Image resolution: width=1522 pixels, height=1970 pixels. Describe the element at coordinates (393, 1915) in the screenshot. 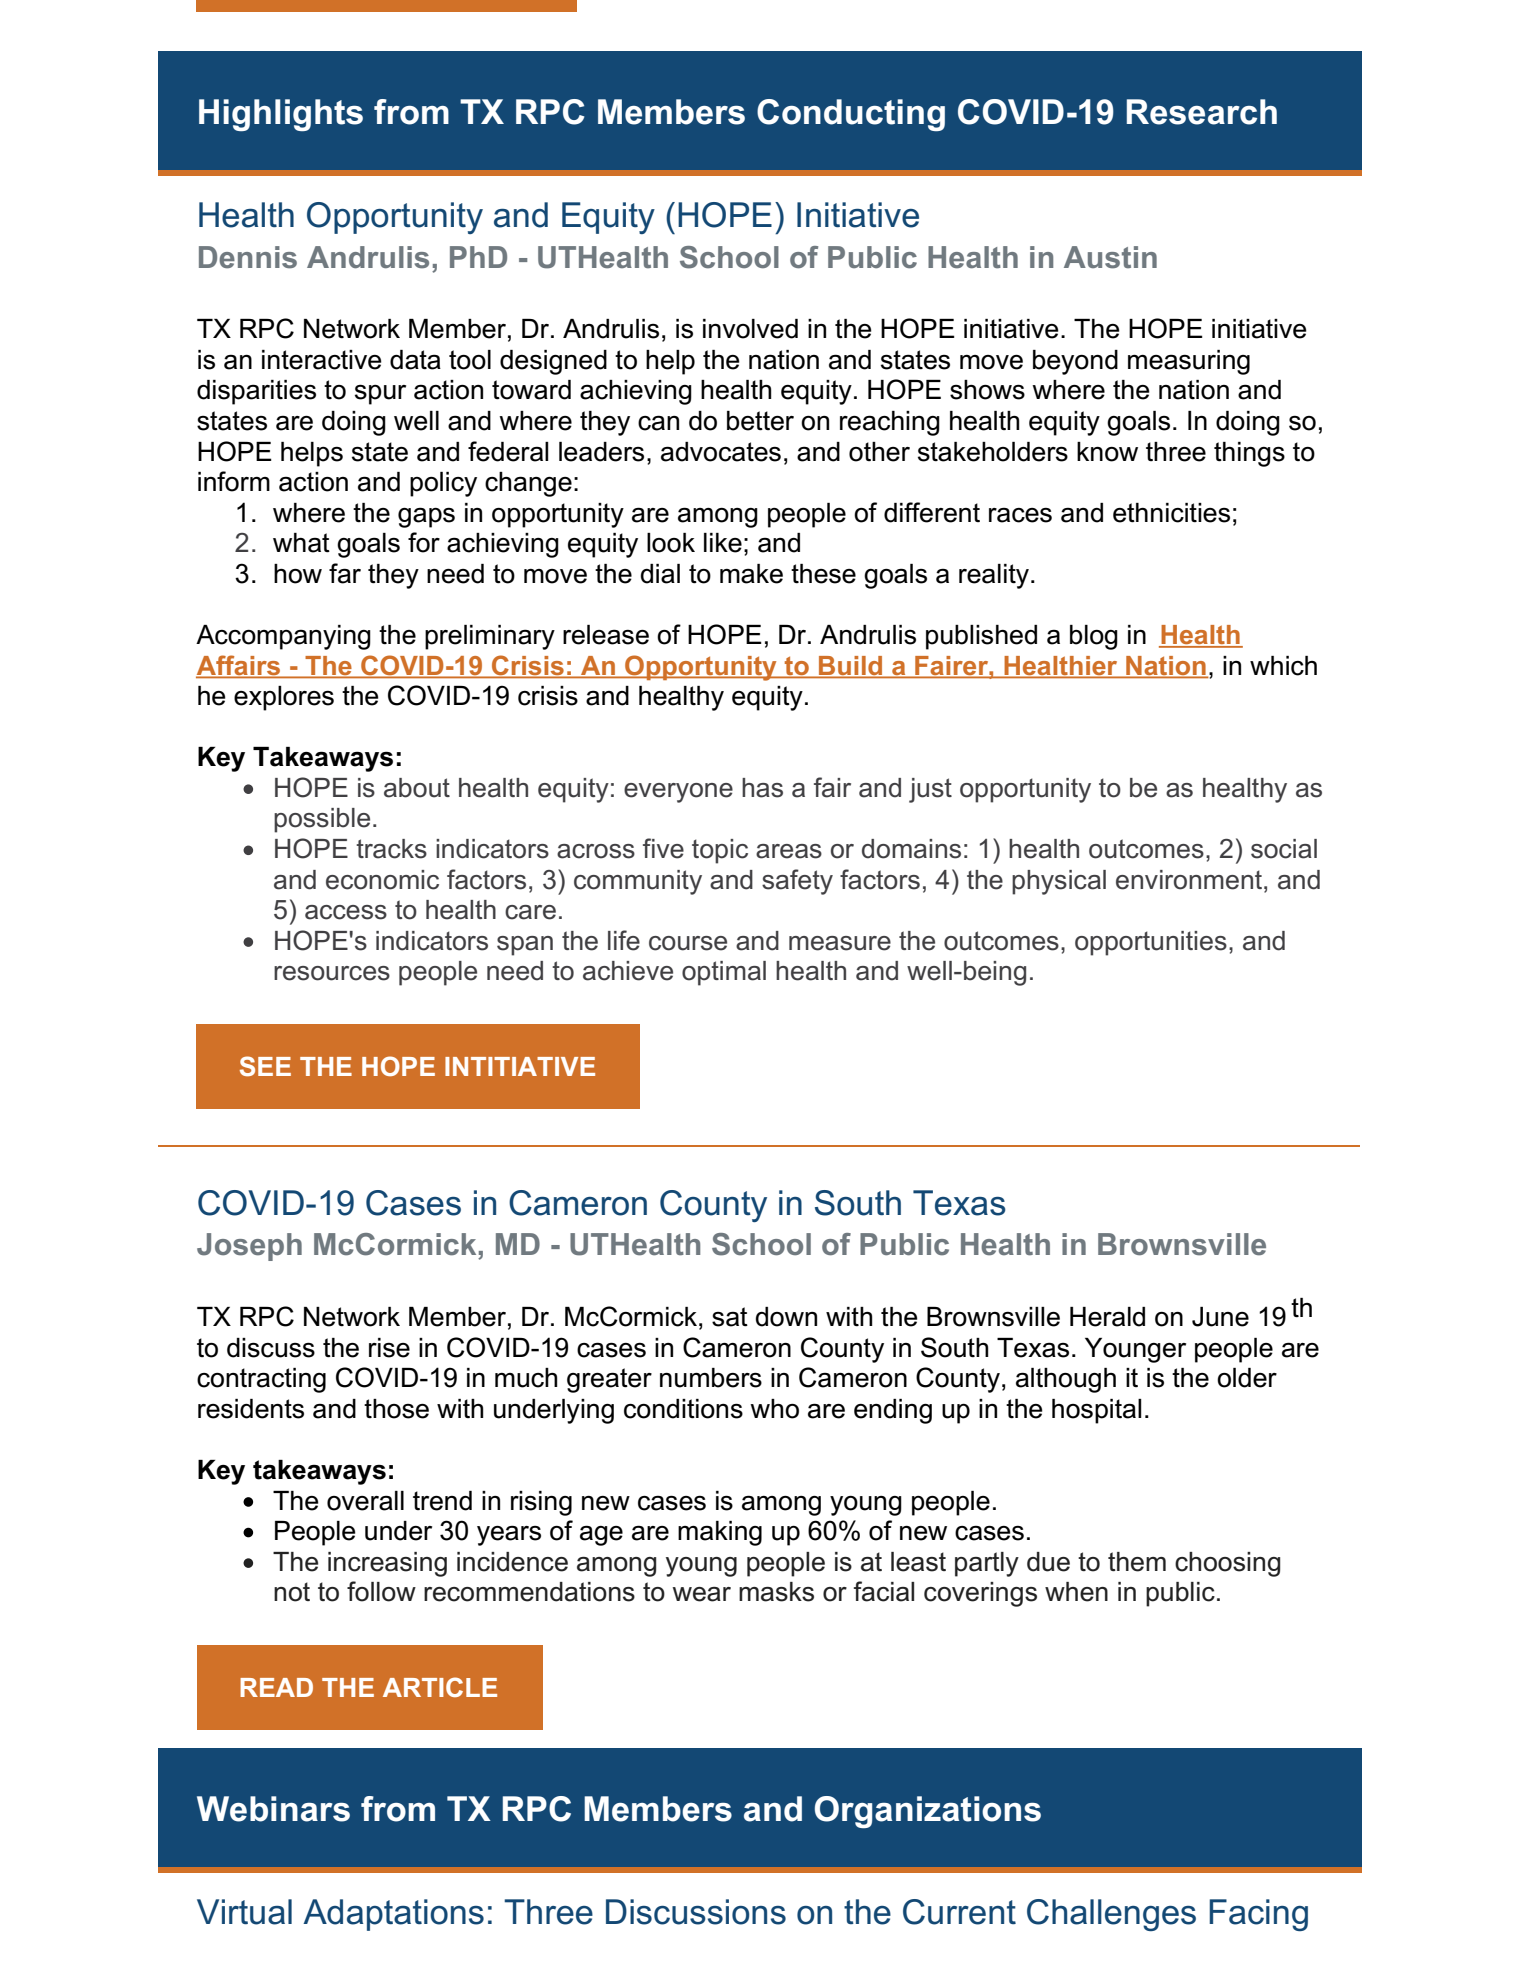

I see `Adaptations` at that location.
